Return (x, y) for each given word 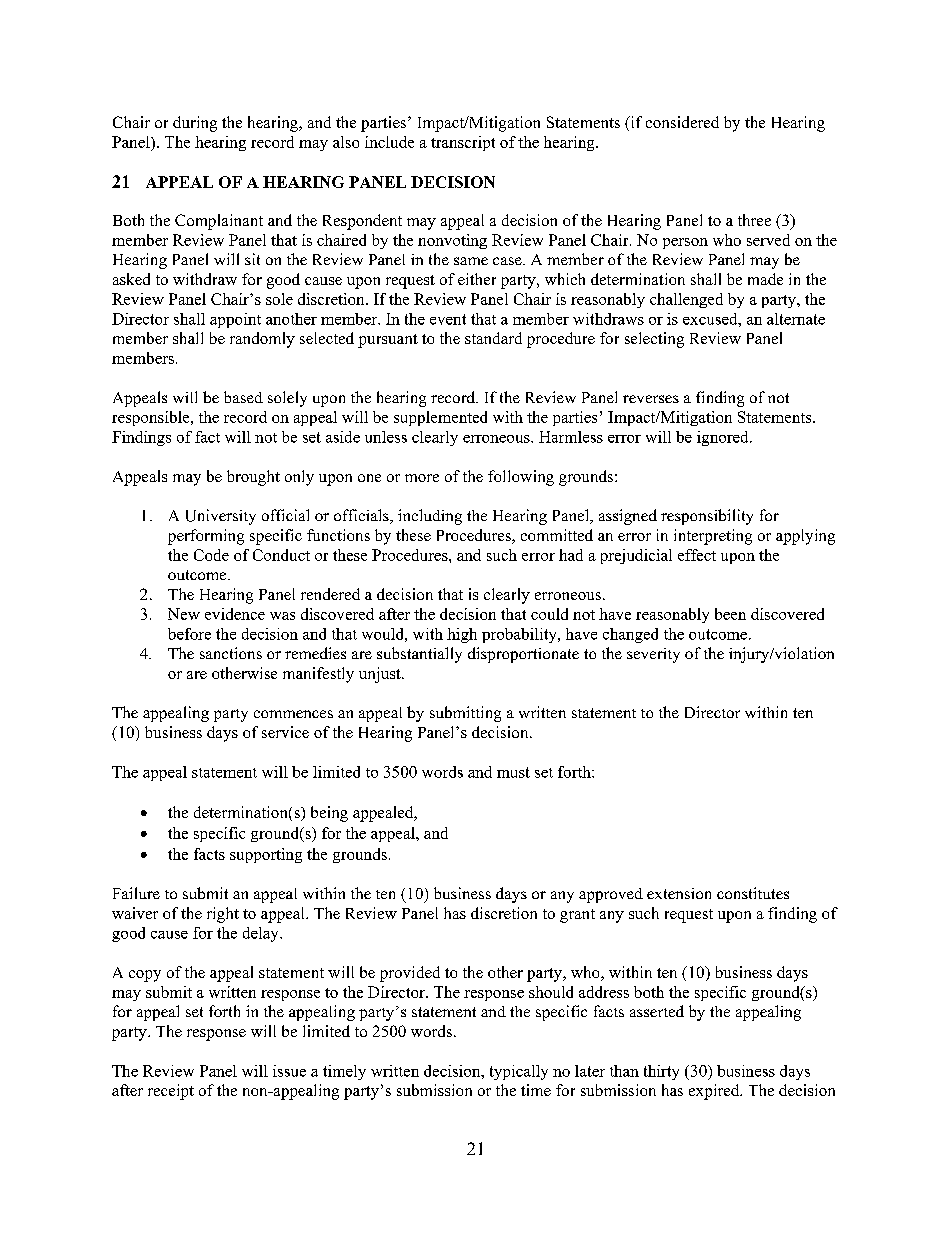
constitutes (753, 893)
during (195, 124)
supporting (266, 855)
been (730, 614)
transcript (463, 143)
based (243, 397)
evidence (235, 614)
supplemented (440, 418)
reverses (651, 399)
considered (682, 122)
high (462, 635)
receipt (171, 1092)
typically (519, 1072)
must (513, 772)
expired (715, 1092)
